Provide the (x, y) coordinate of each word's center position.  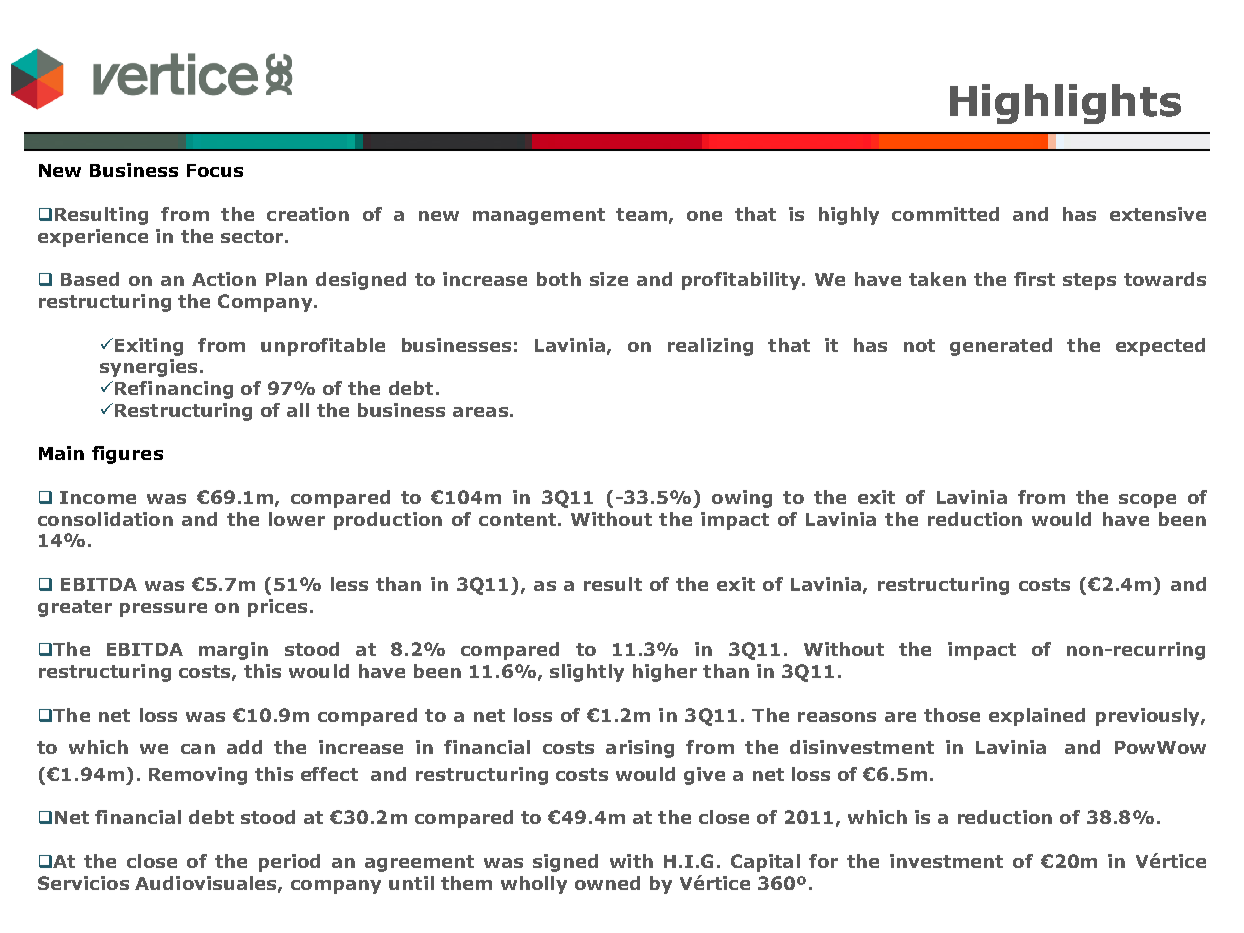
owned (607, 883)
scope (1147, 501)
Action (224, 279)
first (1034, 279)
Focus (215, 170)
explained (1037, 717)
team (641, 214)
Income (98, 497)
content (517, 519)
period (289, 863)
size (609, 279)
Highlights (1065, 104)
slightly (587, 673)
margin (233, 651)
